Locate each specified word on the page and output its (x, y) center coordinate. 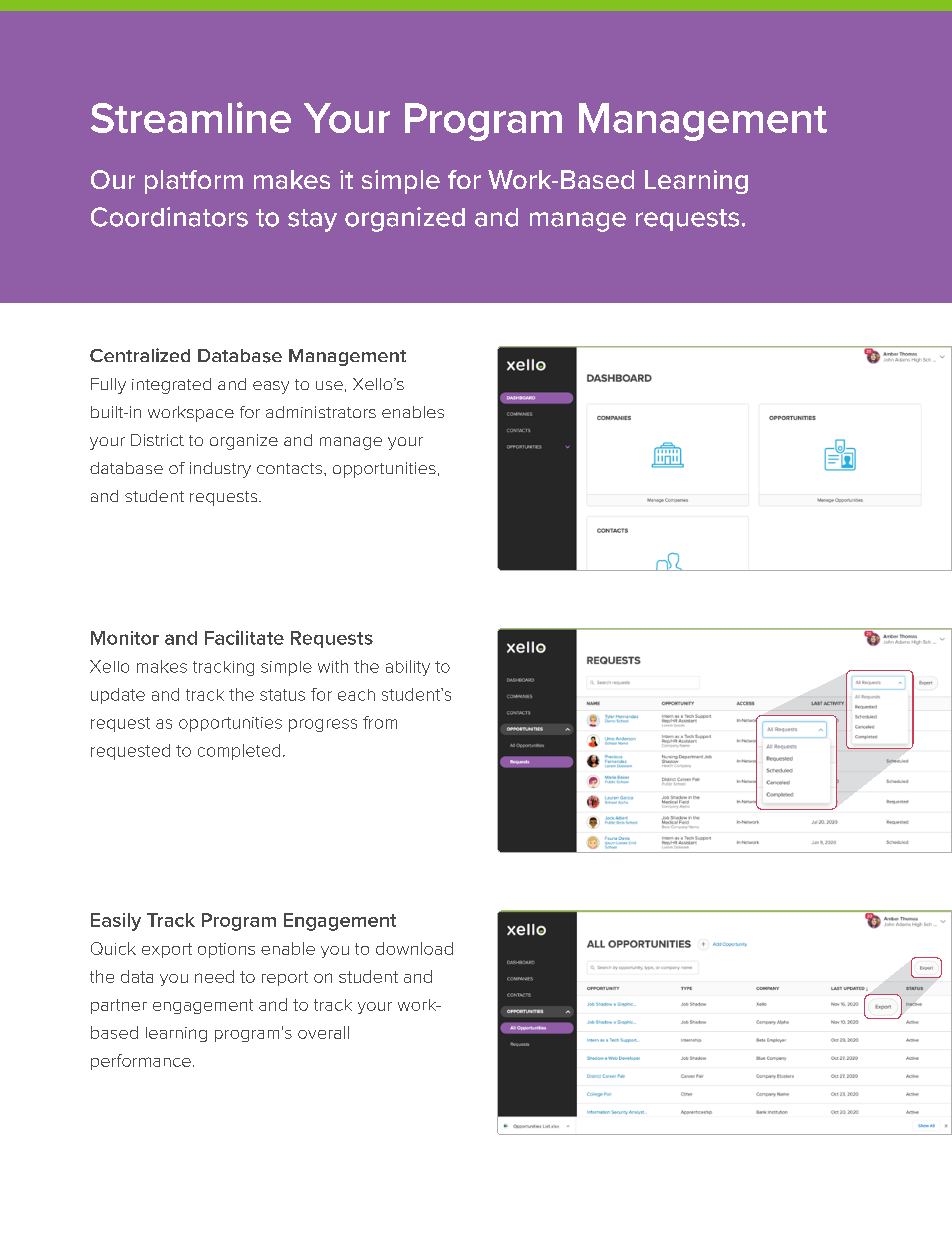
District (157, 440)
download (414, 948)
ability (408, 668)
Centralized (140, 355)
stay (312, 220)
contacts (291, 468)
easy (271, 387)
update (118, 696)
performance (141, 1062)
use (329, 385)
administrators (321, 412)
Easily (116, 922)
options (226, 950)
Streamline (191, 117)
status (282, 695)
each (356, 695)
